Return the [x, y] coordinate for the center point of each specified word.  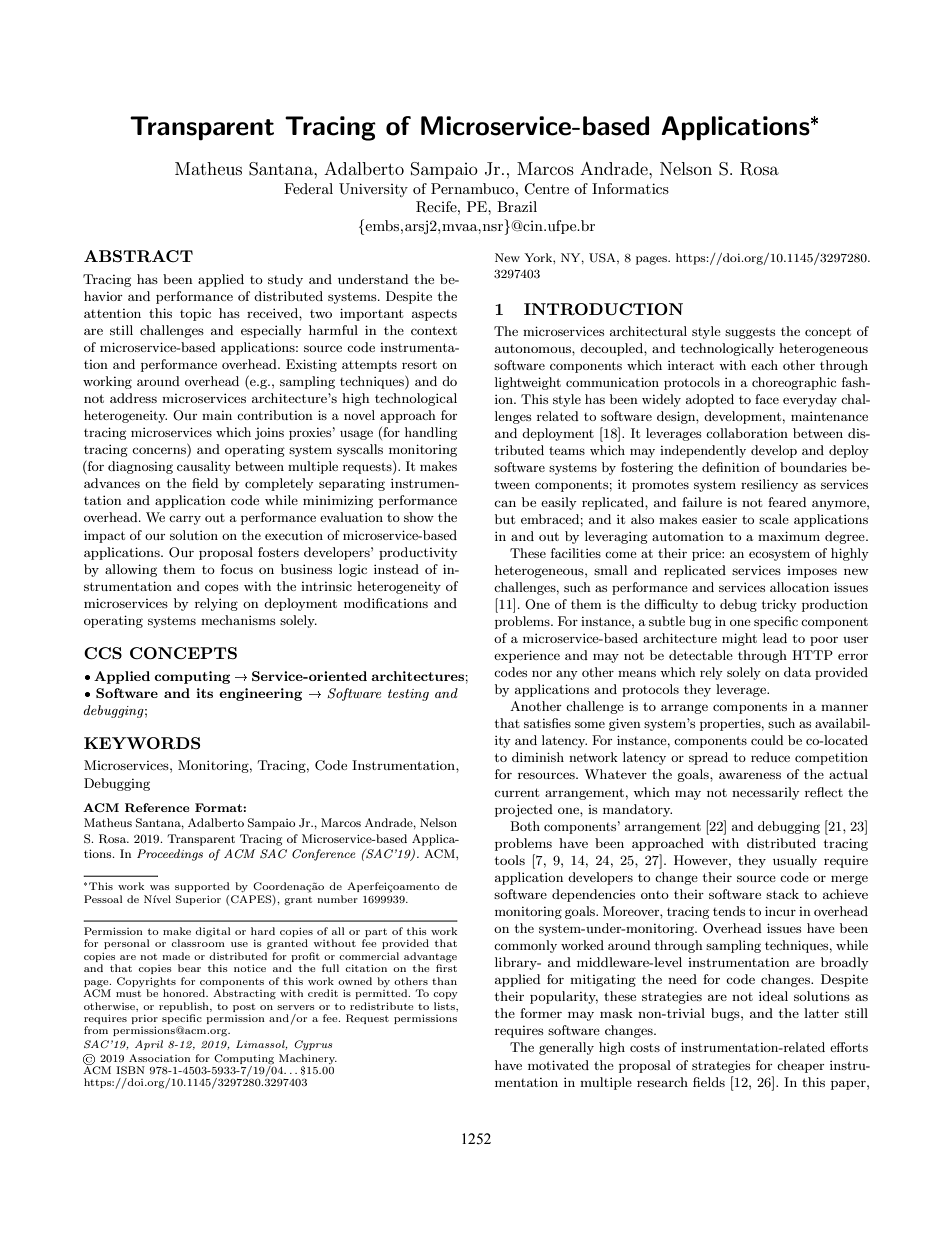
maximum [789, 536]
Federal [308, 188]
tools [510, 860]
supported [202, 887]
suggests [750, 333]
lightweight [528, 383]
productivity [418, 553]
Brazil [517, 206]
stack [782, 894]
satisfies [547, 723]
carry [185, 520]
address [133, 398]
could [767, 740]
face [767, 399]
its [204, 693]
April [149, 1045]
